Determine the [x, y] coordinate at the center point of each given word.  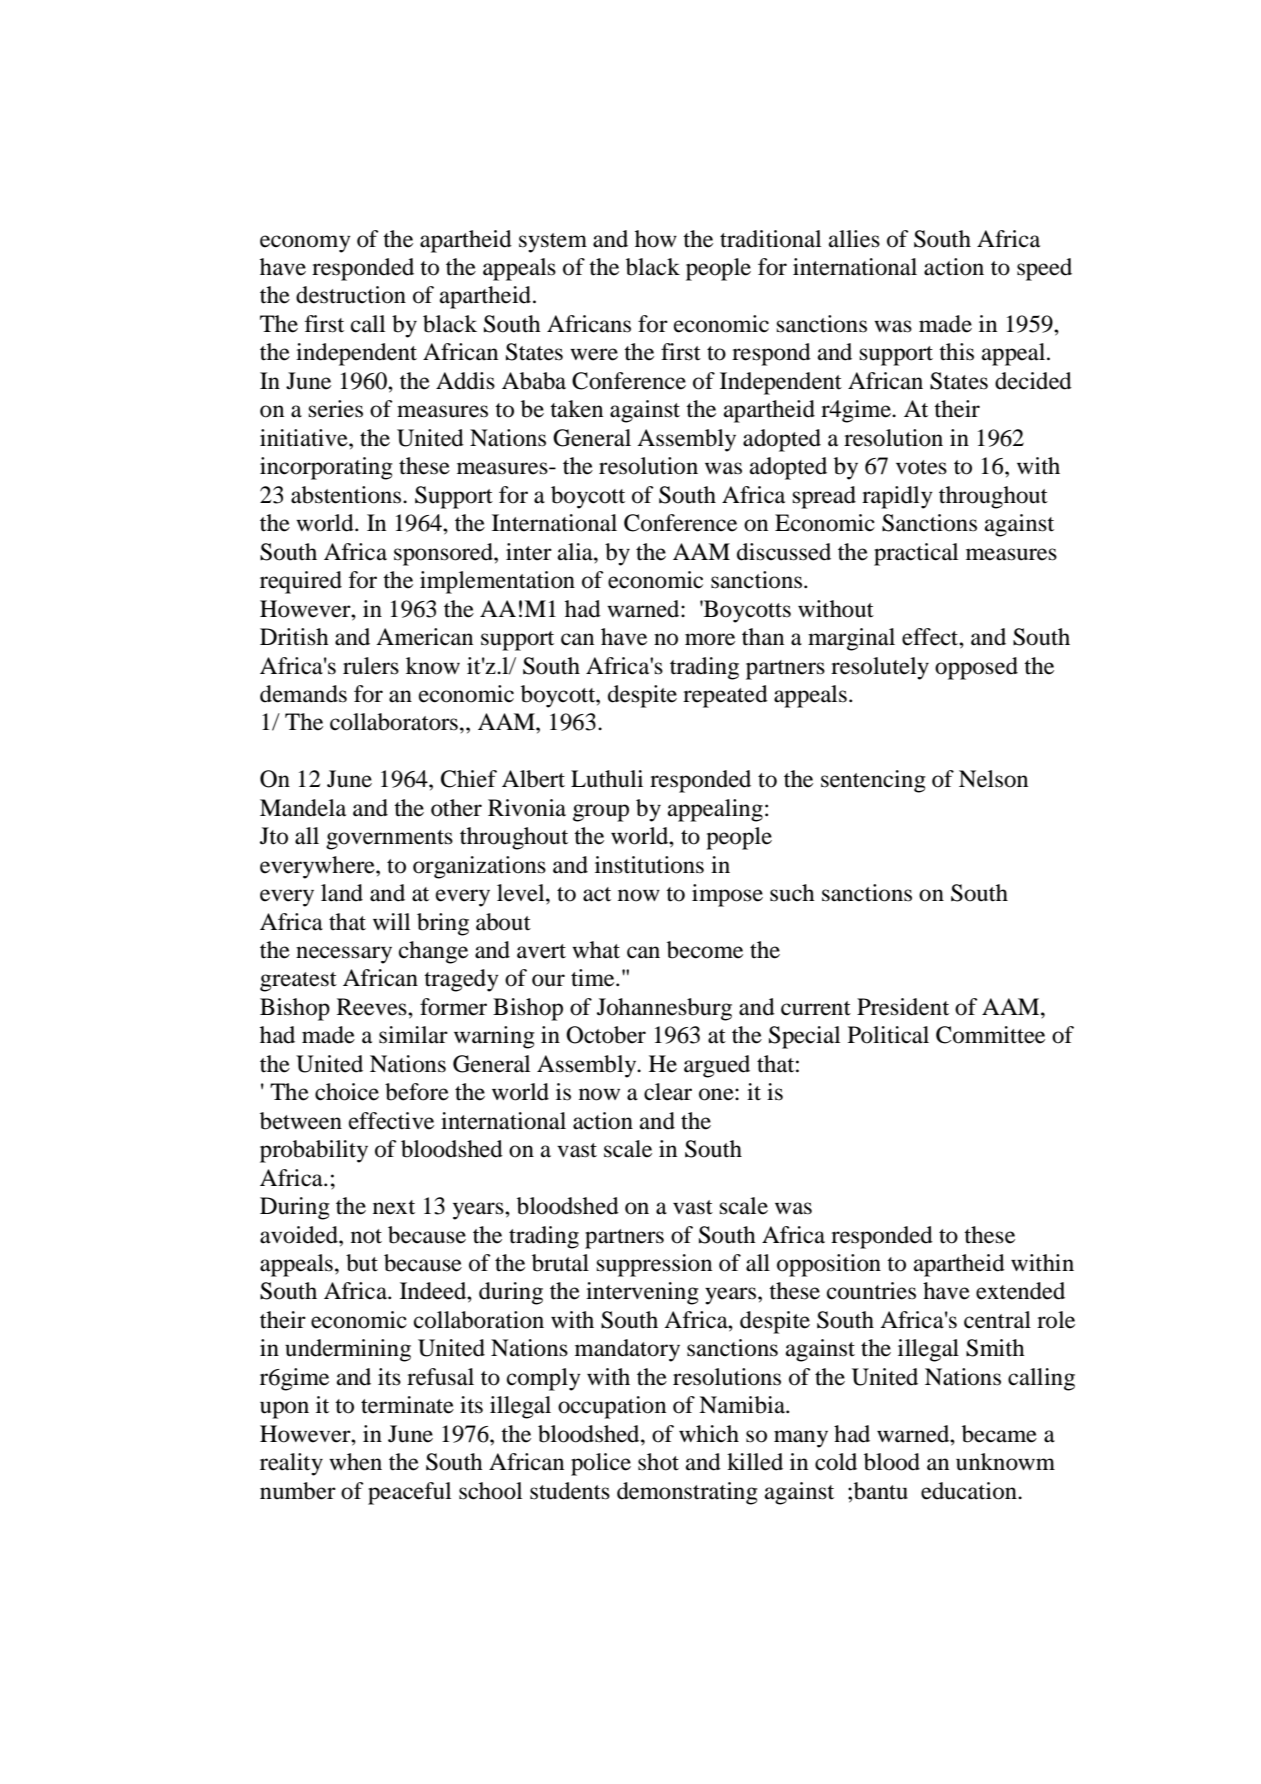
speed [1044, 269]
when [355, 1462]
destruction [351, 295]
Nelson [993, 779]
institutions [649, 865]
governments [389, 840]
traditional [770, 239]
